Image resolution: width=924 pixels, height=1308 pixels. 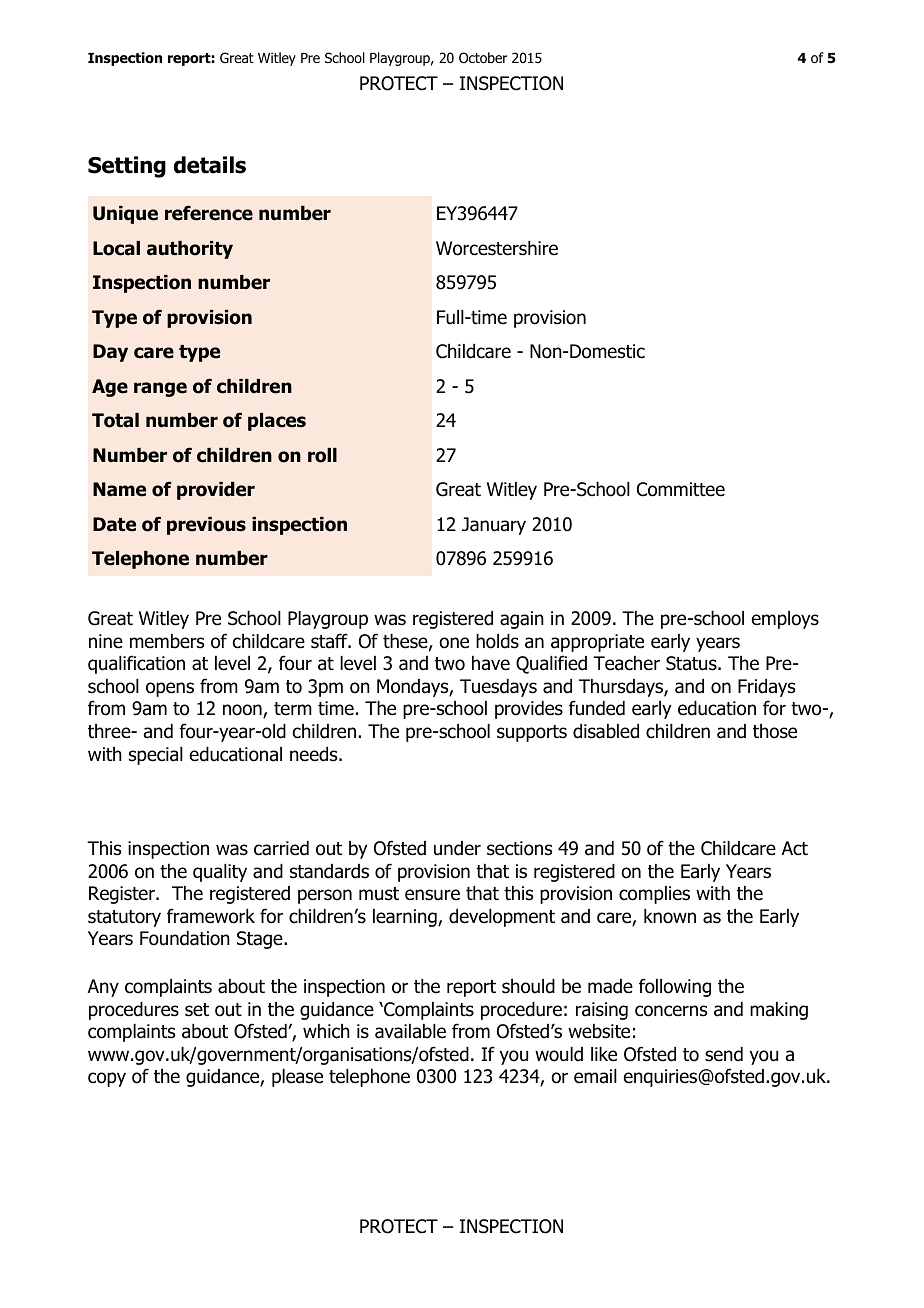 I want to click on details, so click(x=210, y=165).
